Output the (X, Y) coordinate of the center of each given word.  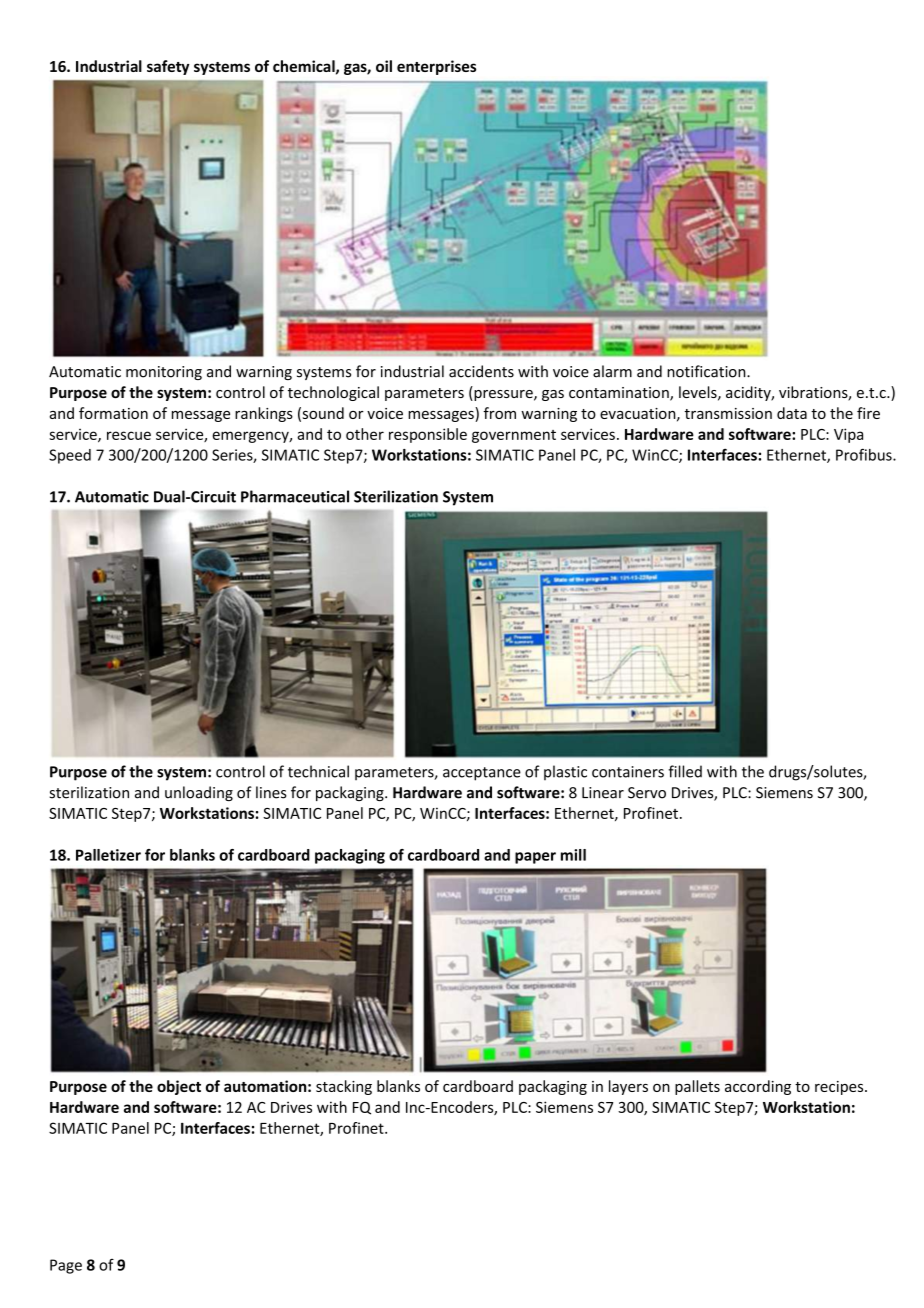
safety (168, 67)
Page (66, 1266)
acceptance (482, 774)
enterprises (436, 67)
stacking (344, 1087)
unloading (199, 793)
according (758, 1087)
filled (685, 771)
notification (707, 371)
